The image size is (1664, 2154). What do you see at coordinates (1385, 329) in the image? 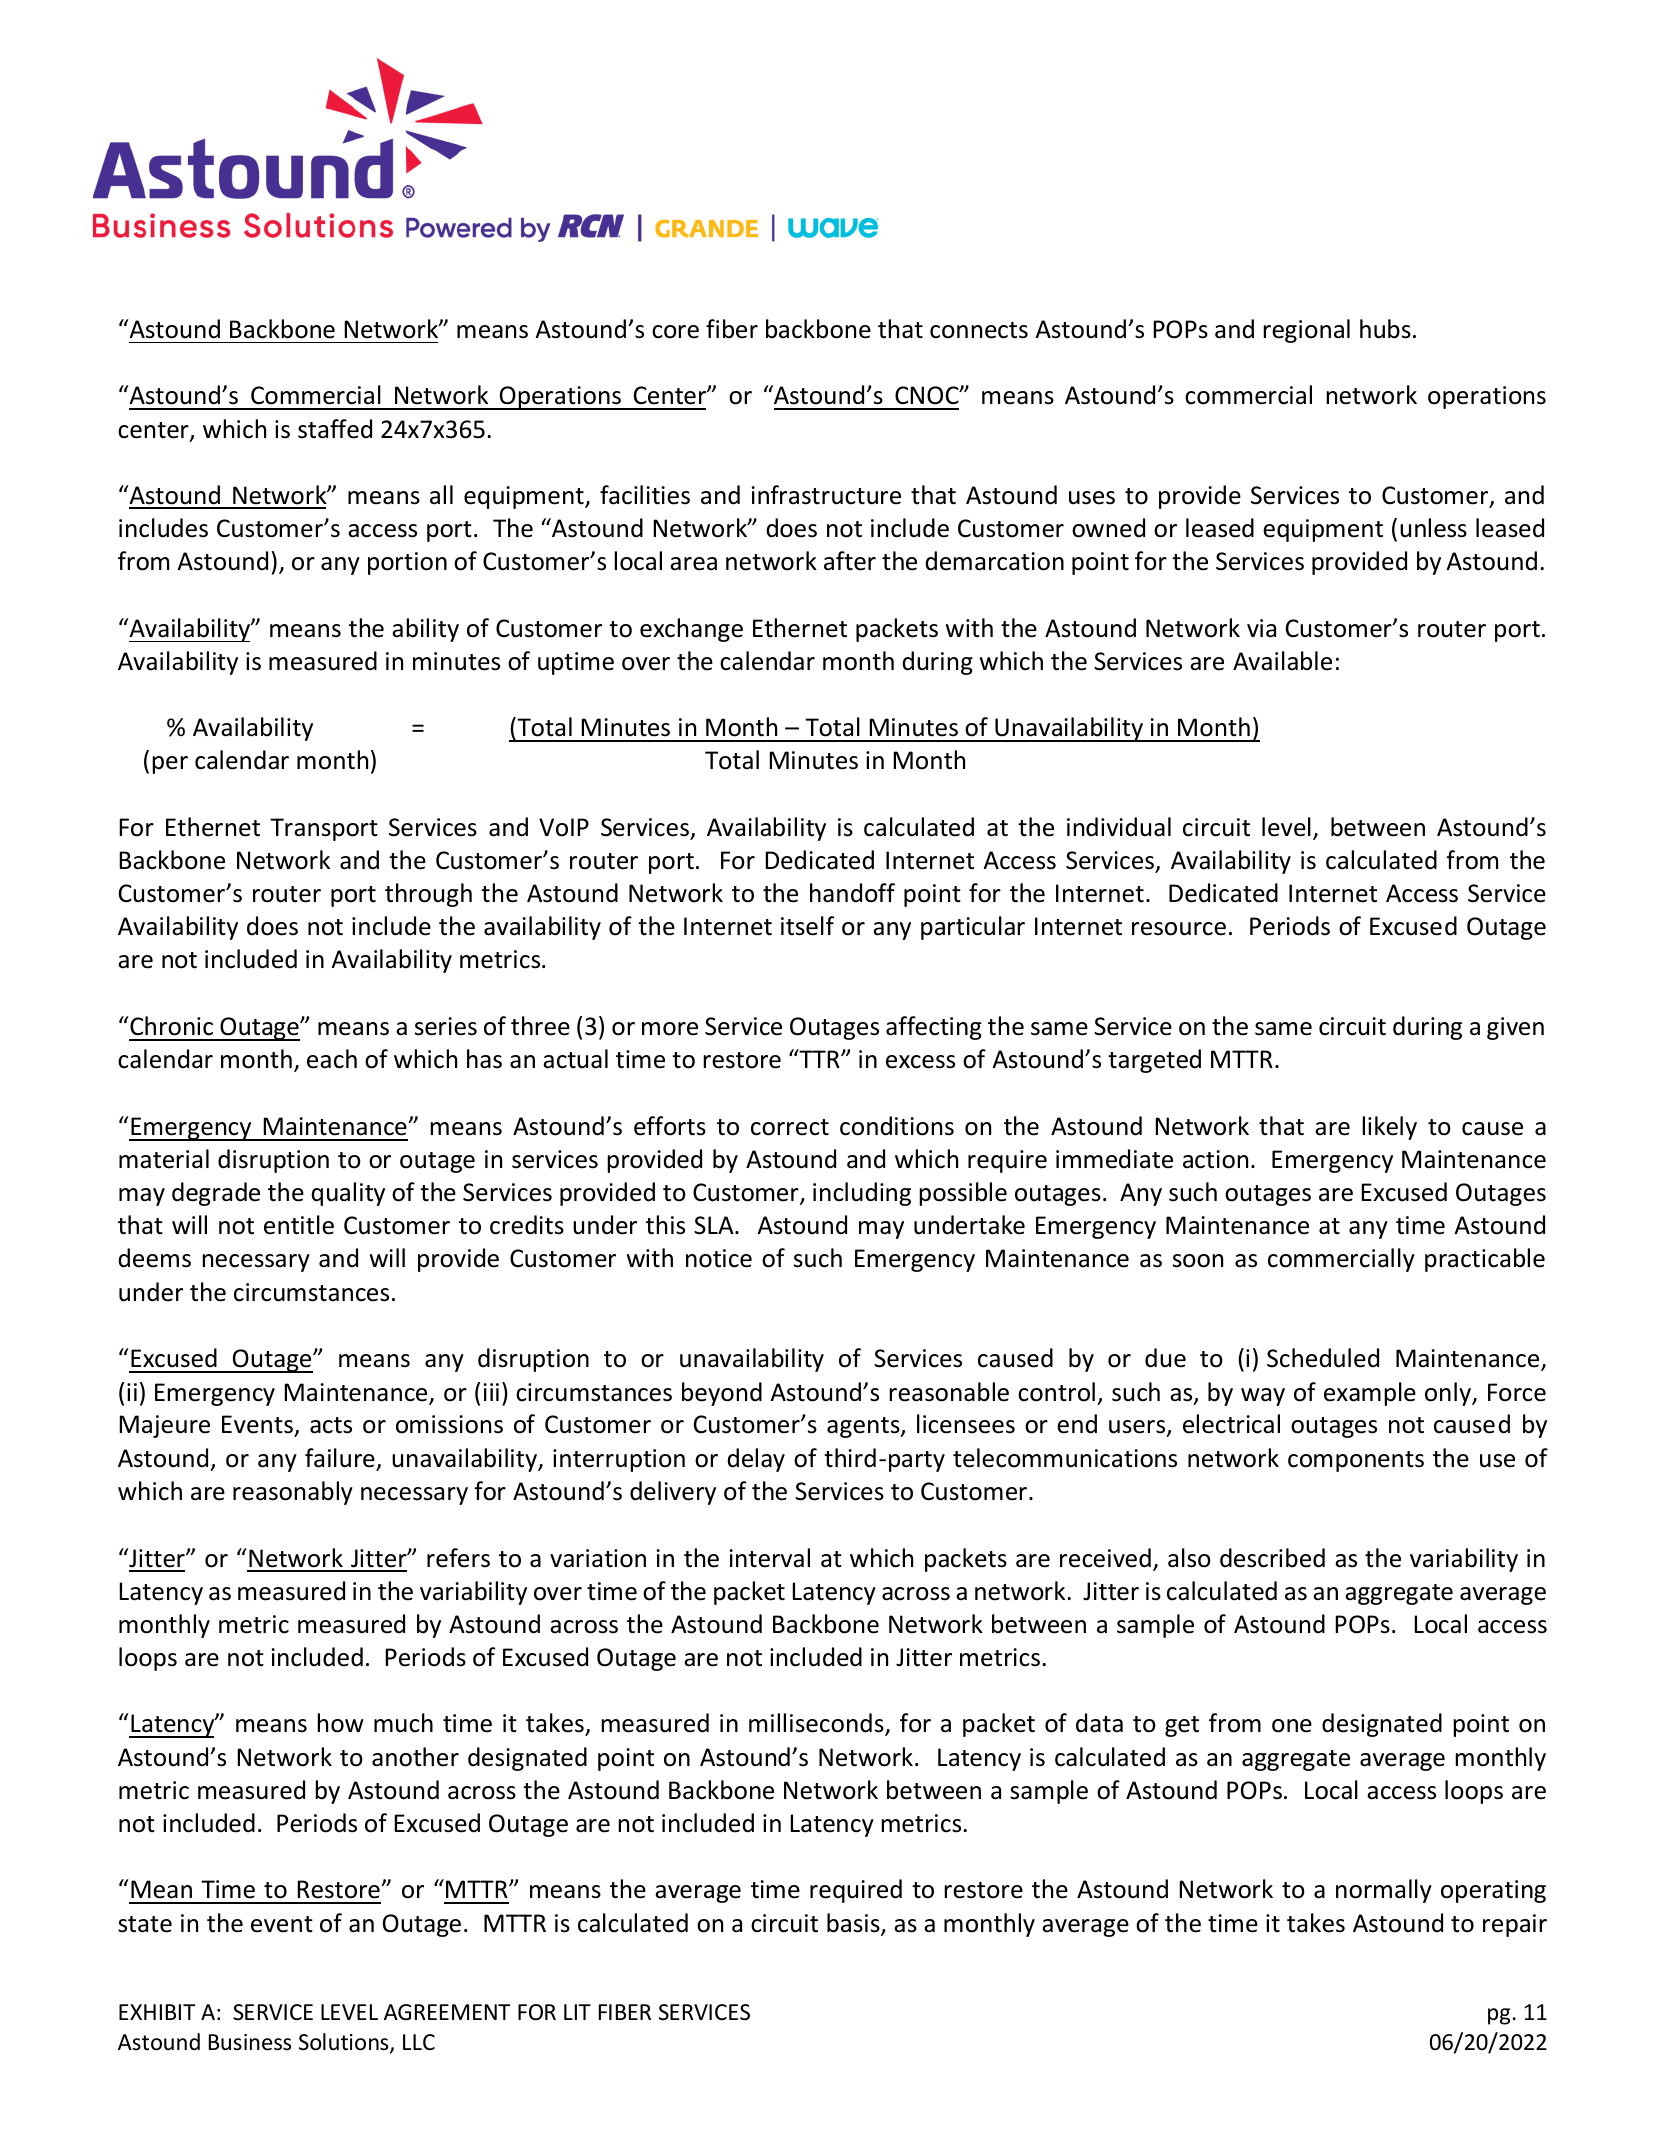
I see `hubs` at bounding box center [1385, 329].
